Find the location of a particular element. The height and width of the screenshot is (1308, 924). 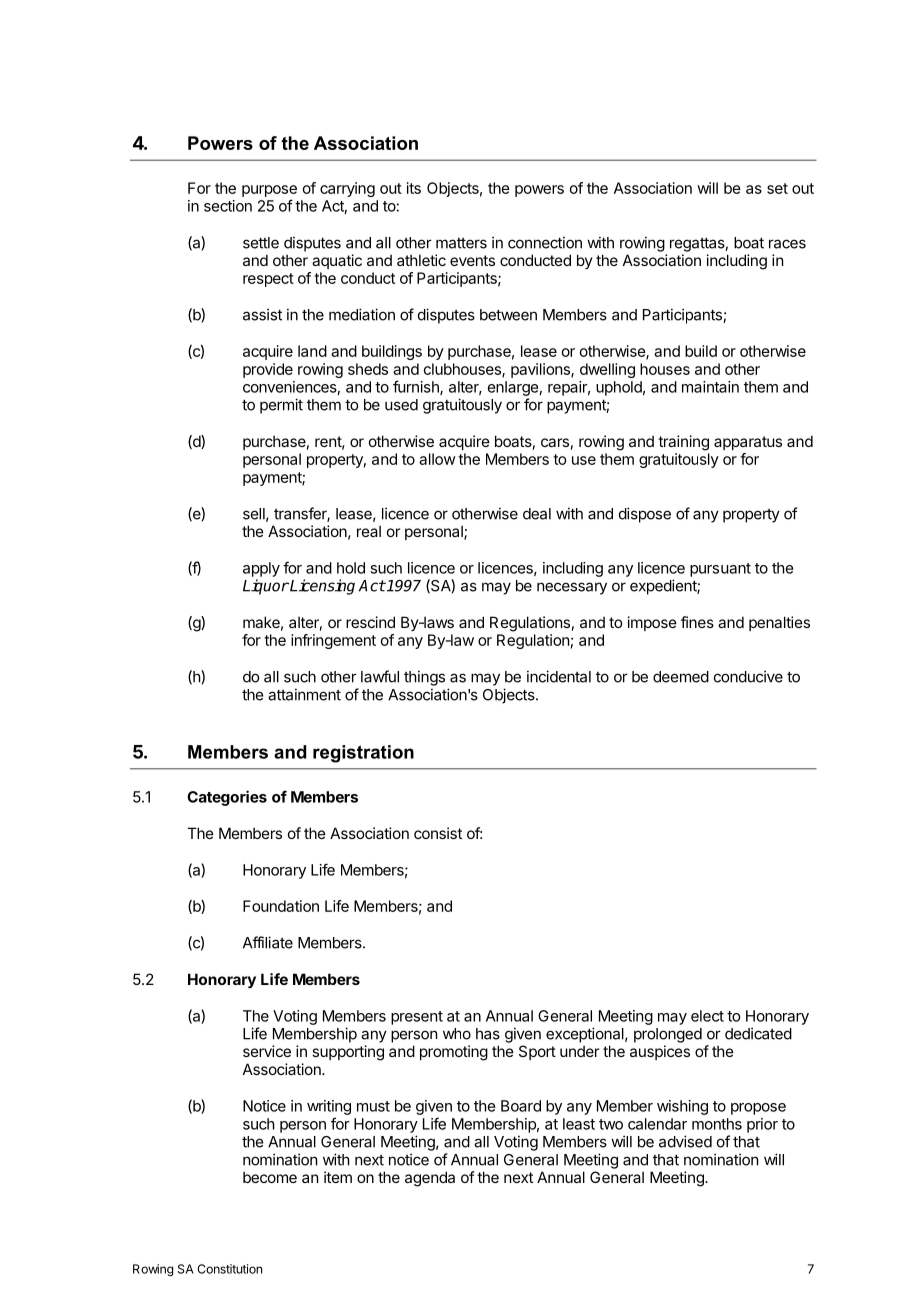

incidental is located at coordinates (559, 676).
